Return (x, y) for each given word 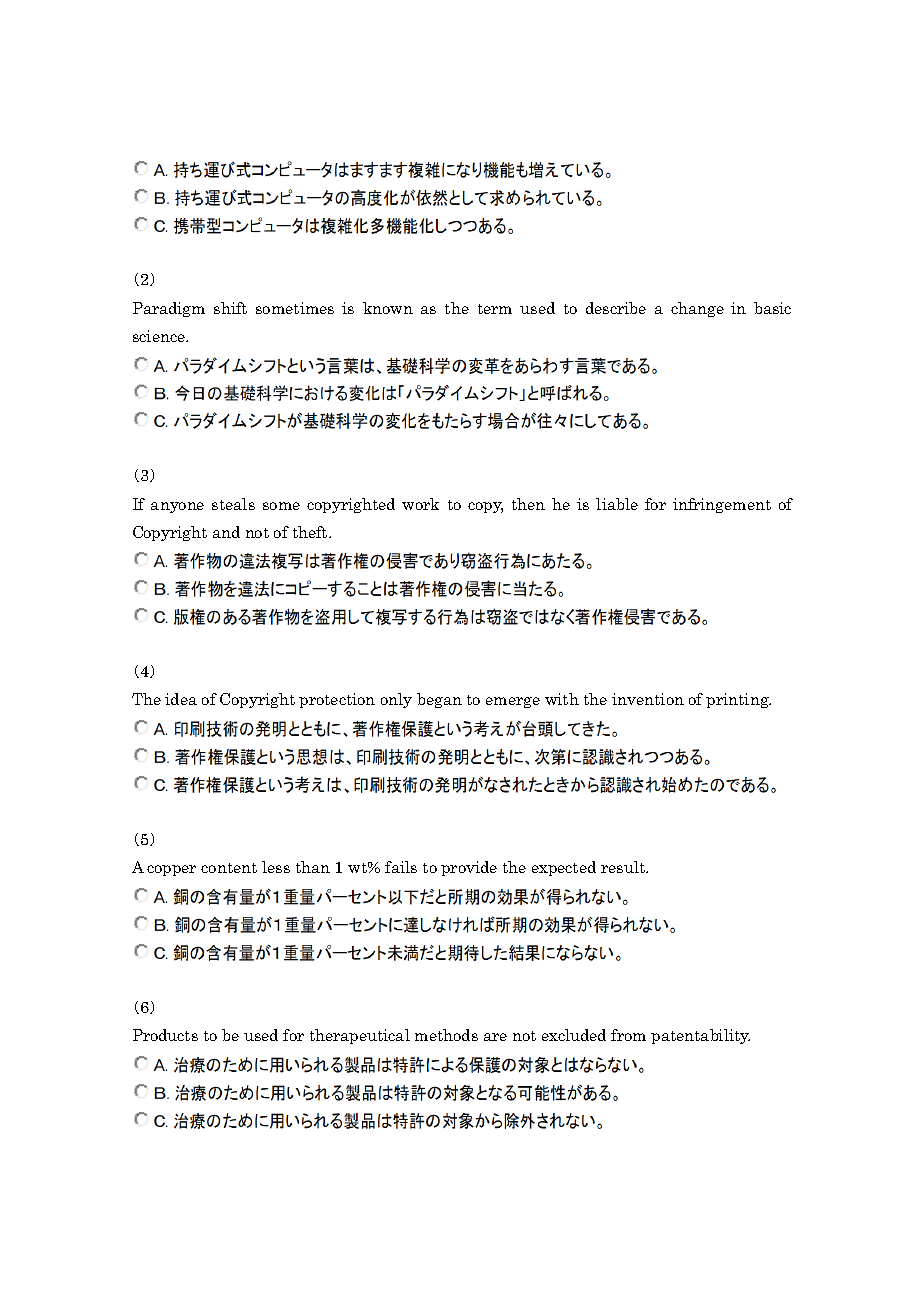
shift (230, 308)
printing (738, 700)
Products (165, 1035)
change (697, 309)
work (420, 504)
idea (181, 699)
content (229, 868)
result (624, 867)
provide (469, 868)
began (439, 700)
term (495, 309)
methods (446, 1035)
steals (233, 504)
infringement (722, 505)
